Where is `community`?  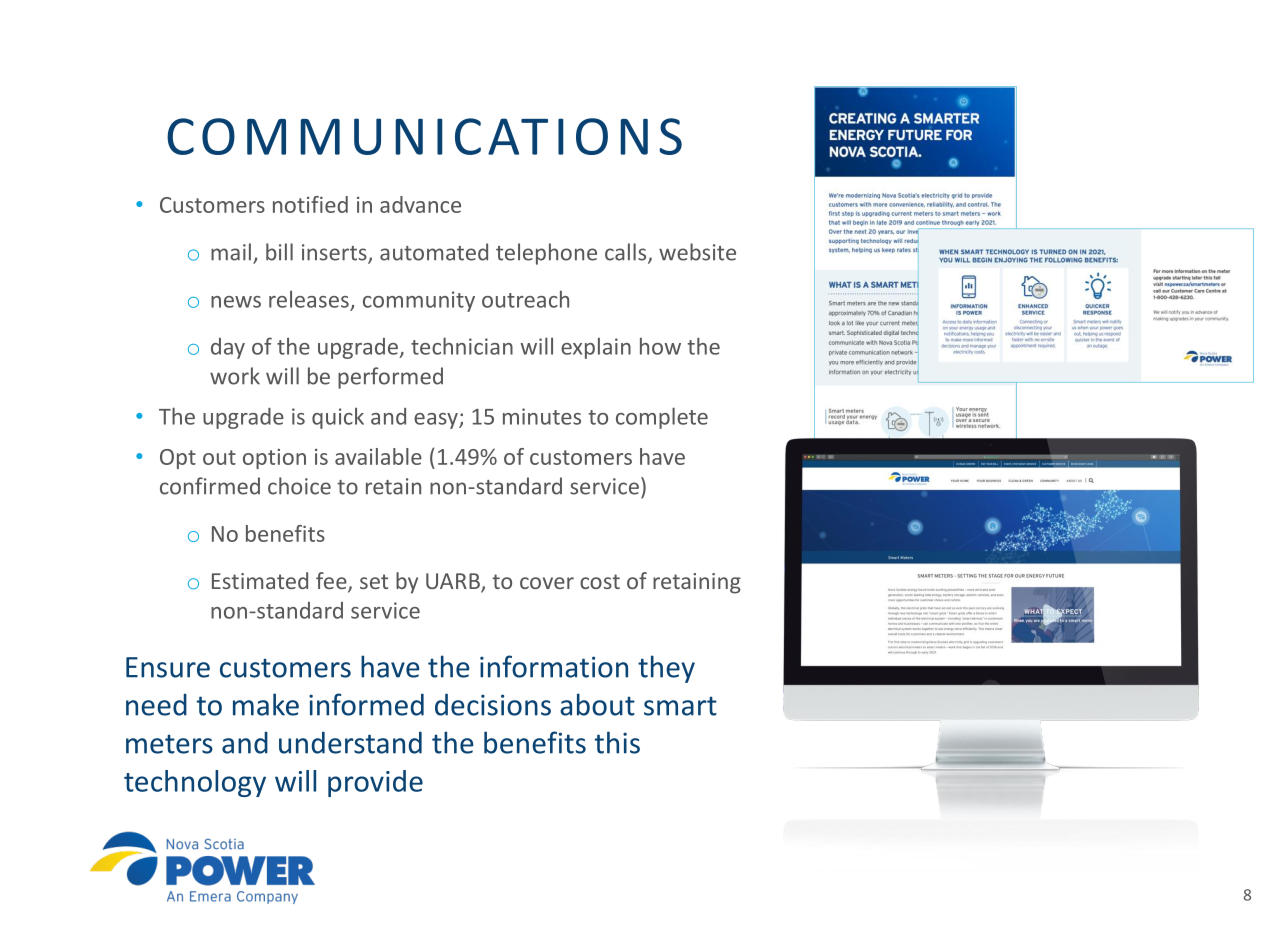
community is located at coordinates (419, 301).
